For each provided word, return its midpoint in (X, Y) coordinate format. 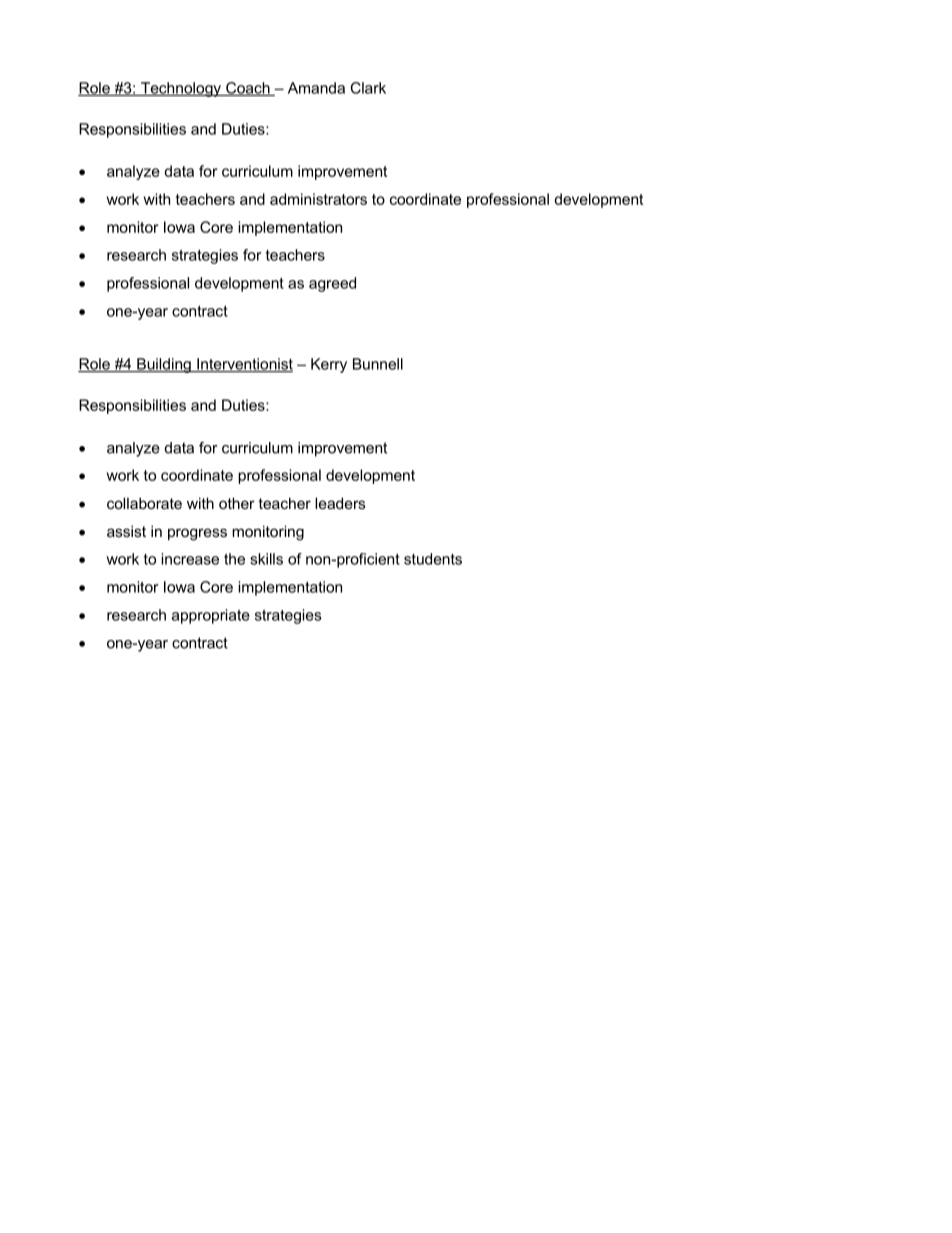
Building (164, 365)
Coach (248, 89)
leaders (340, 503)
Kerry (329, 365)
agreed (332, 284)
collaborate (144, 503)
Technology (181, 89)
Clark (368, 88)
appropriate (211, 616)
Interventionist (244, 365)
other (237, 503)
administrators (318, 199)
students (433, 559)
